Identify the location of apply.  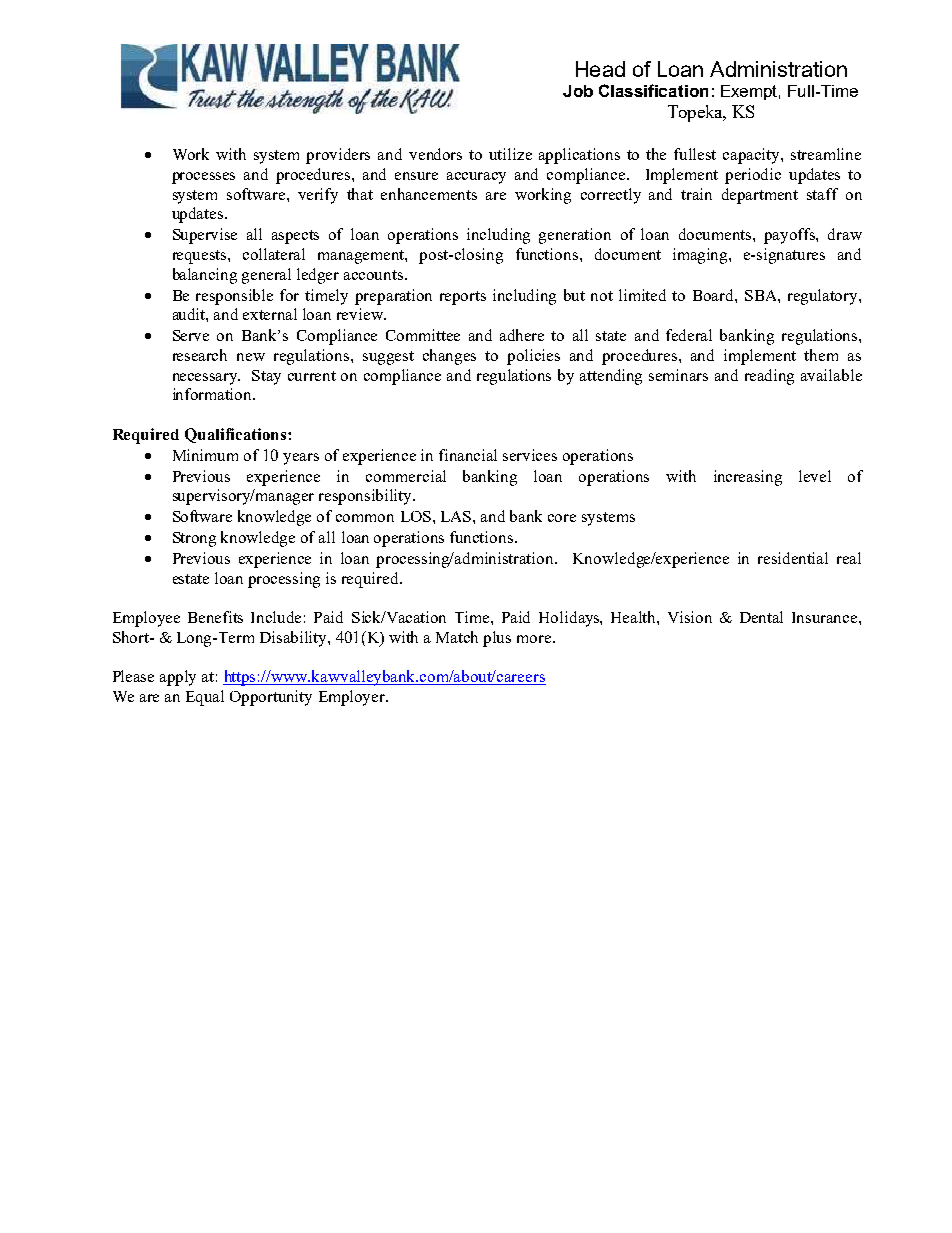
(178, 678).
